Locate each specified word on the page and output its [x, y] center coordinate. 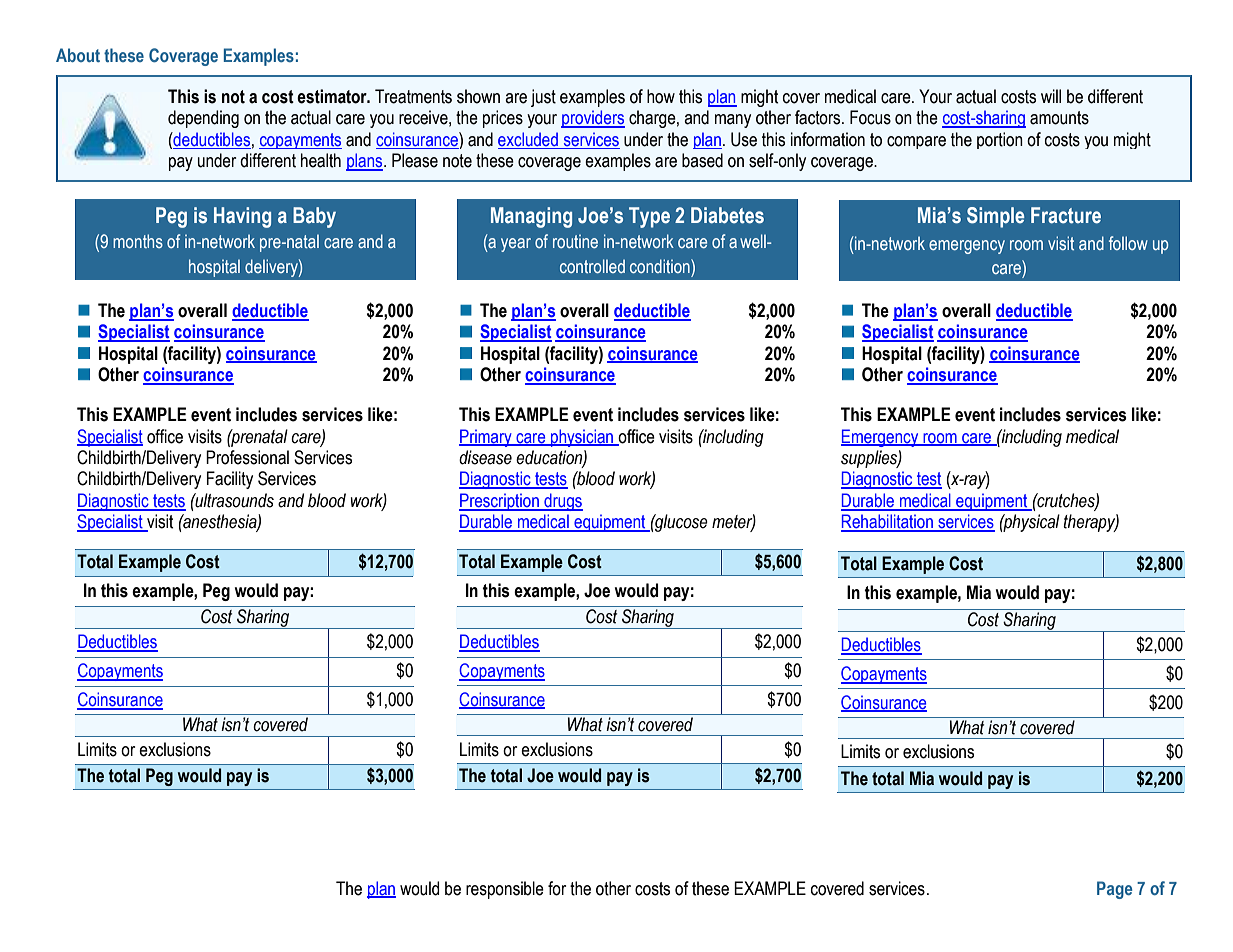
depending [203, 119]
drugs [562, 502]
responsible [505, 890]
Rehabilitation [888, 522]
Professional [247, 457]
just [543, 98]
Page [1114, 890]
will [1051, 96]
